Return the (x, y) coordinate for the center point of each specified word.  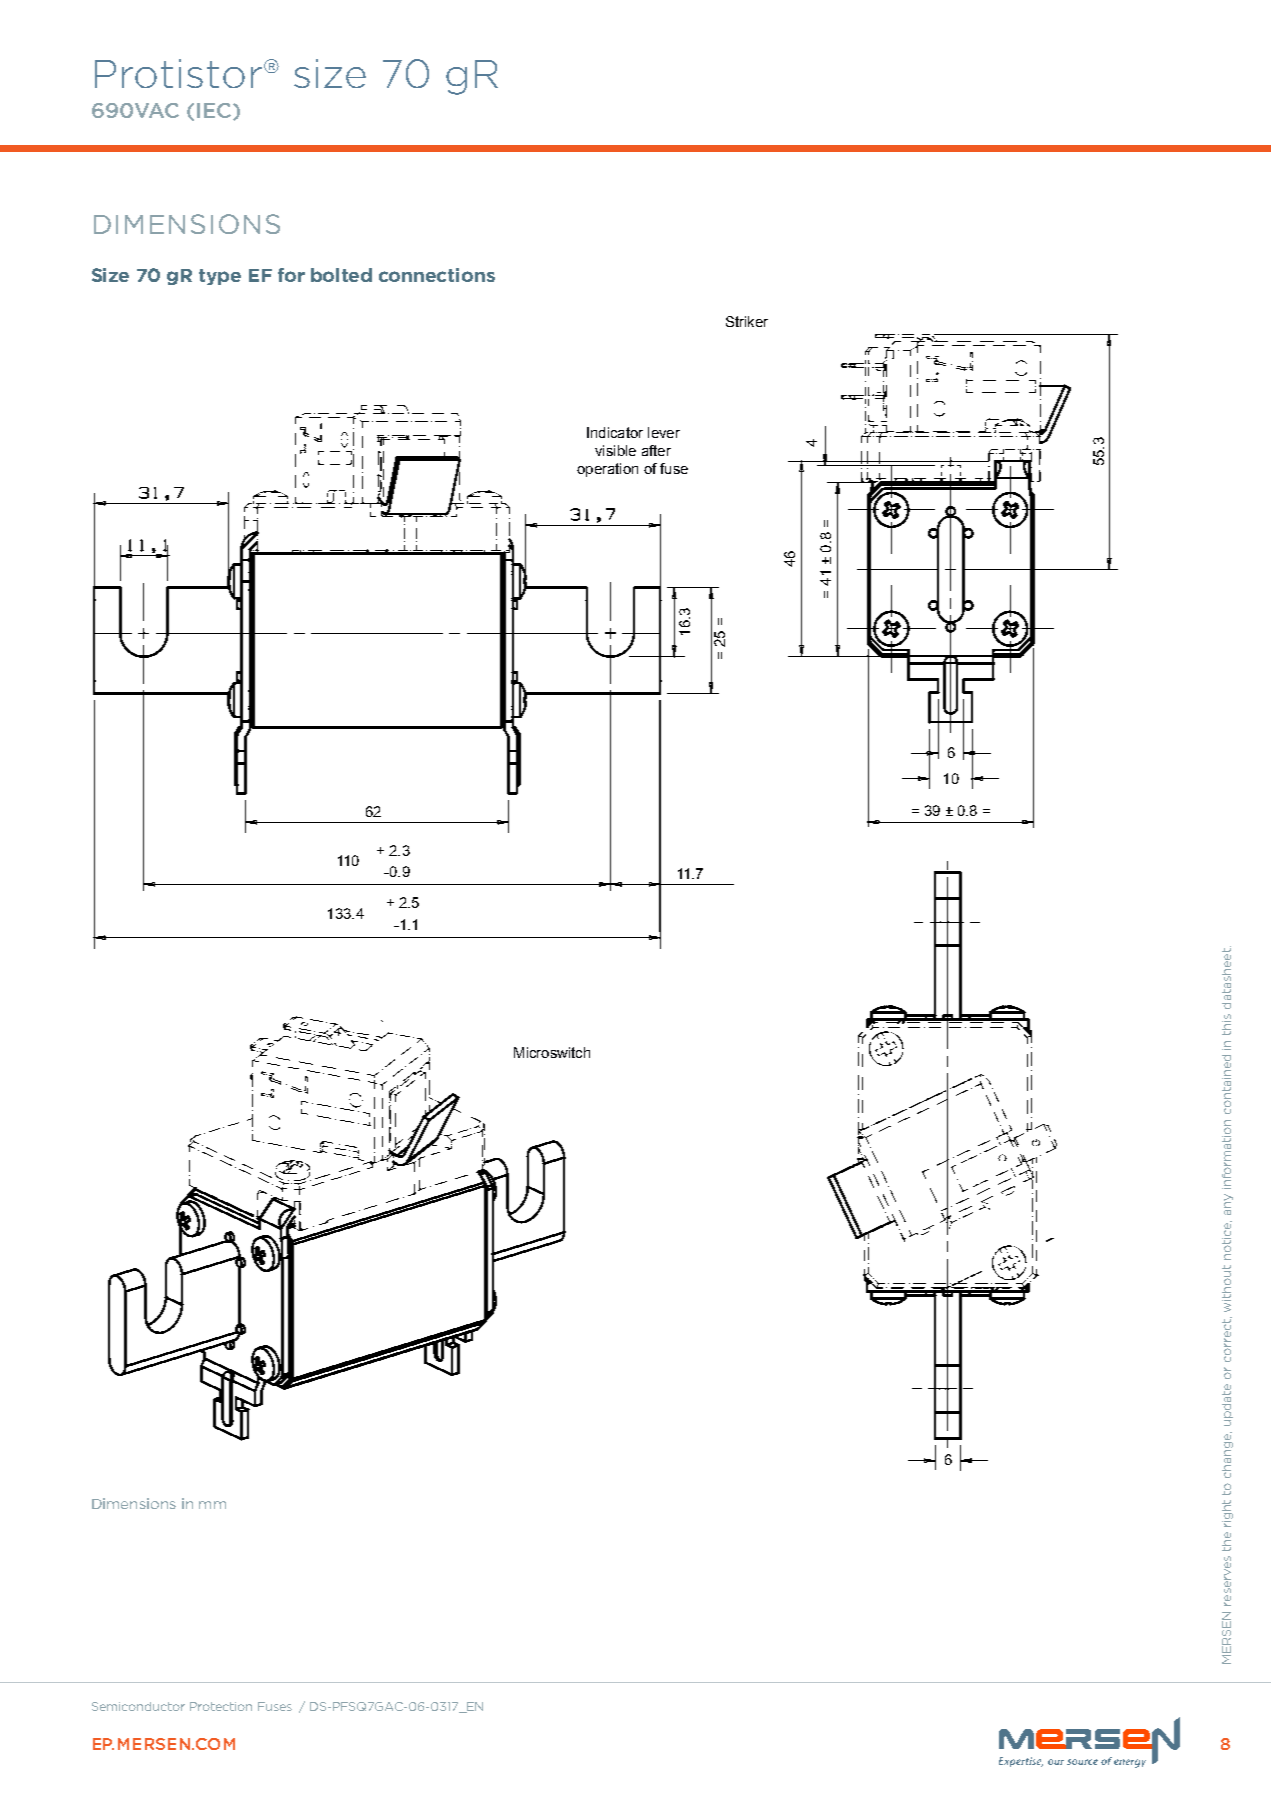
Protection (221, 1706)
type (220, 277)
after (656, 450)
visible (615, 450)
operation (607, 470)
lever (664, 432)
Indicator (615, 432)
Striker (747, 321)
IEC (215, 111)
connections (437, 275)
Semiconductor (138, 1706)
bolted (341, 275)
